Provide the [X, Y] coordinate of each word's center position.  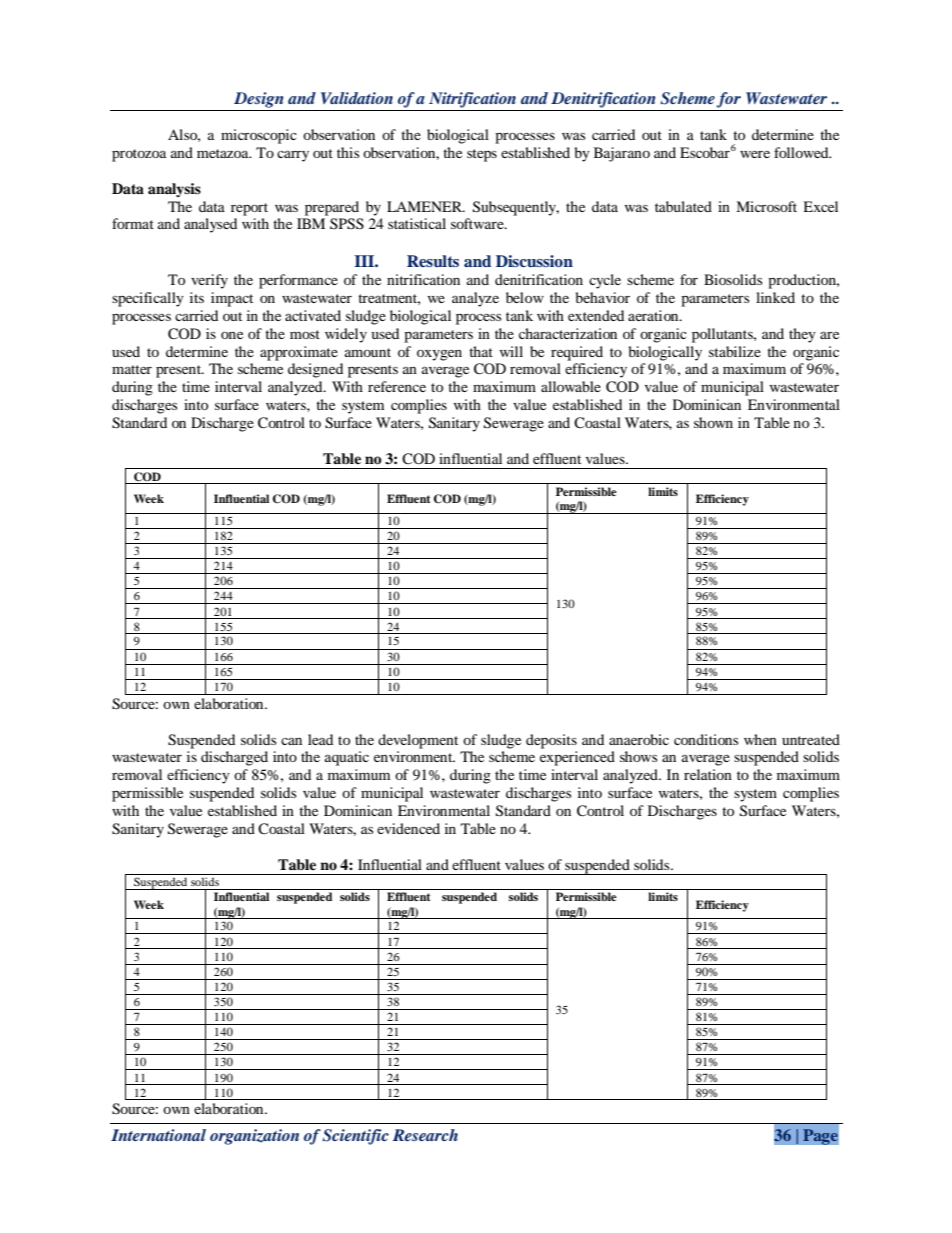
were [755, 154]
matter [132, 369]
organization [254, 1137]
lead [320, 739]
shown [713, 422]
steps [482, 155]
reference [397, 386]
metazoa [224, 153]
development [418, 741]
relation [708, 774]
